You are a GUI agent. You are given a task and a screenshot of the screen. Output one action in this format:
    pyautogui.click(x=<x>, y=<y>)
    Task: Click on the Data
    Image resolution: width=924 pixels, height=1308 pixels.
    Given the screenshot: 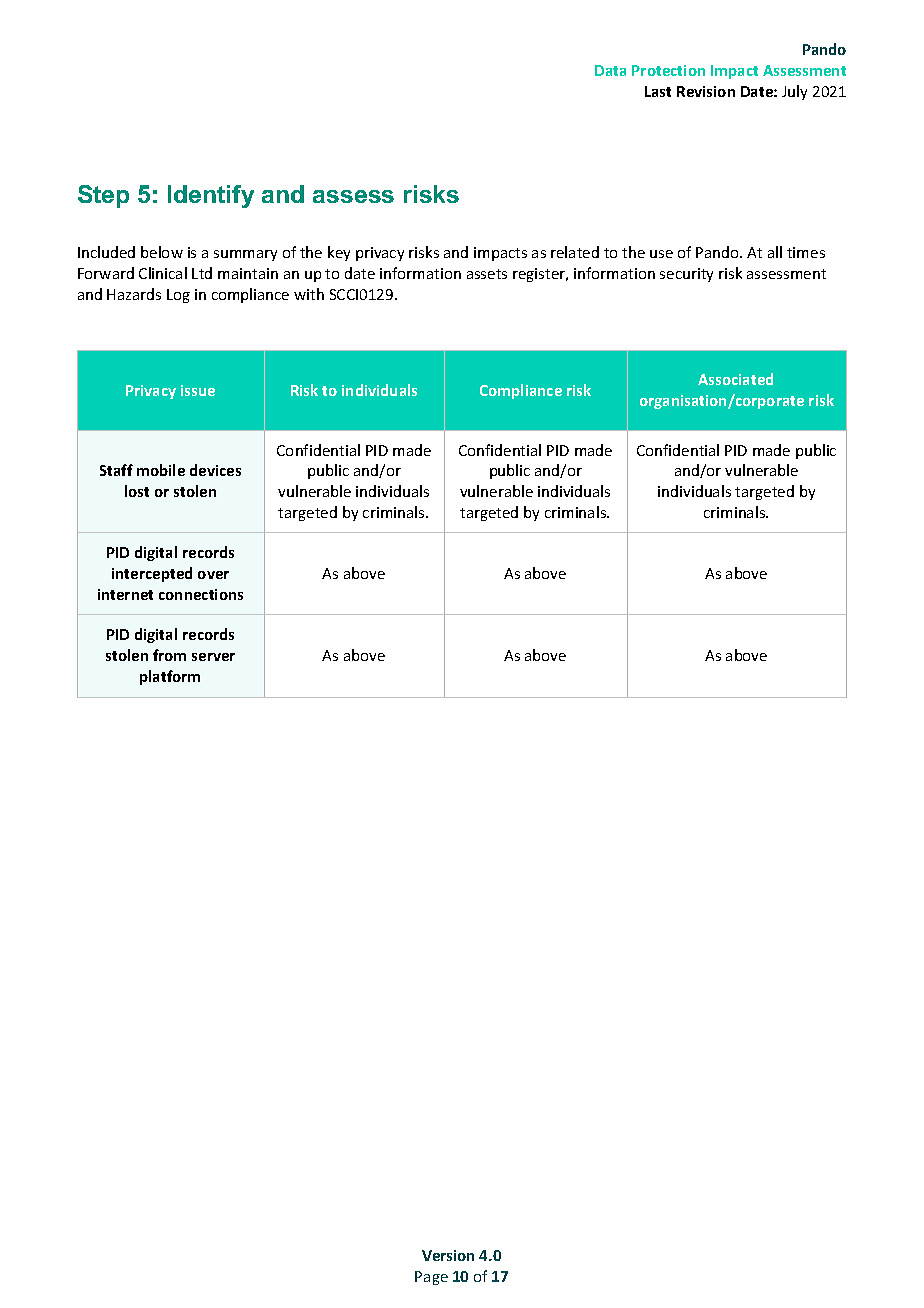 What is the action you would take?
    pyautogui.click(x=610, y=70)
